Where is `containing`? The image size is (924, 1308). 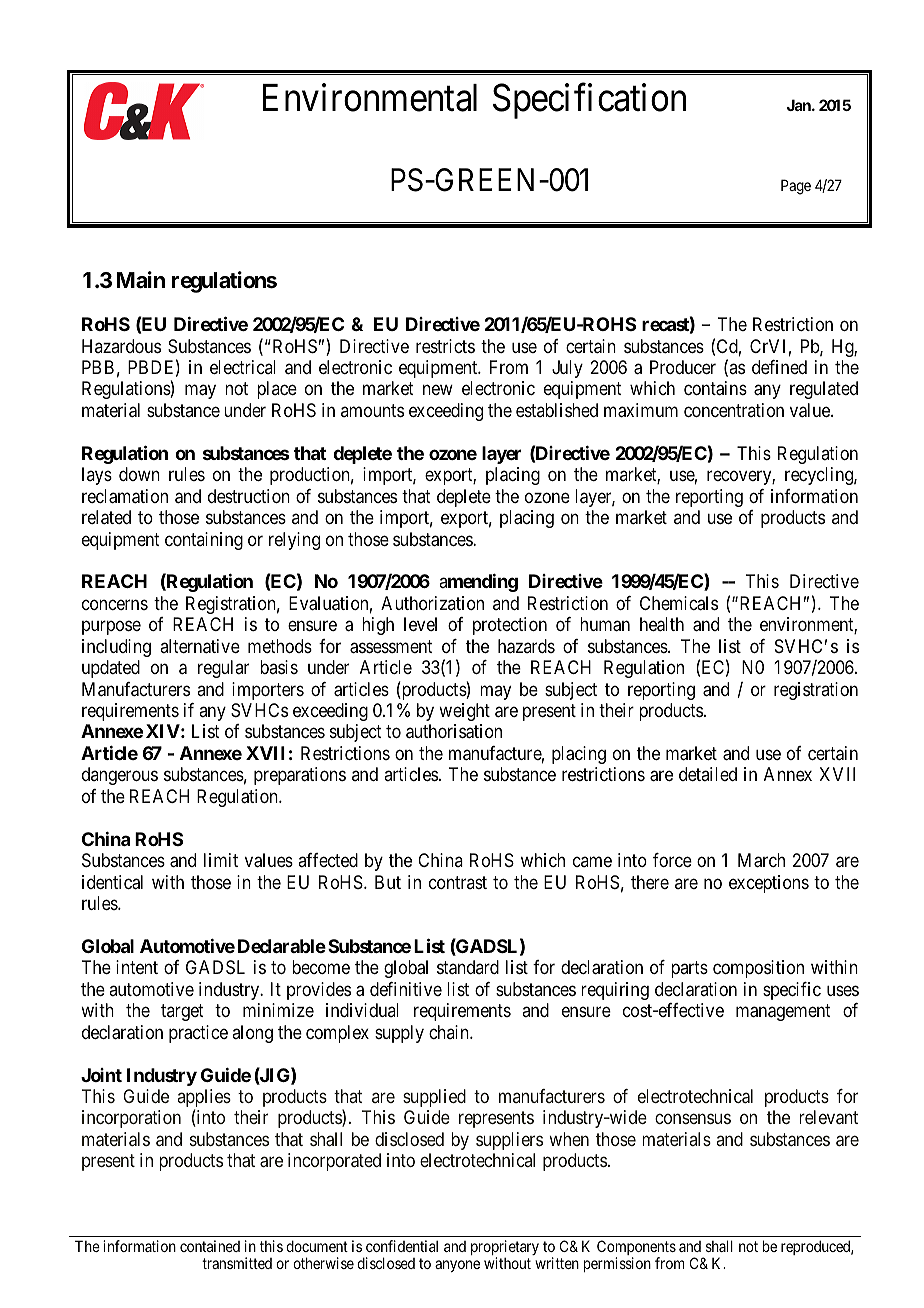
containing is located at coordinates (204, 541).
